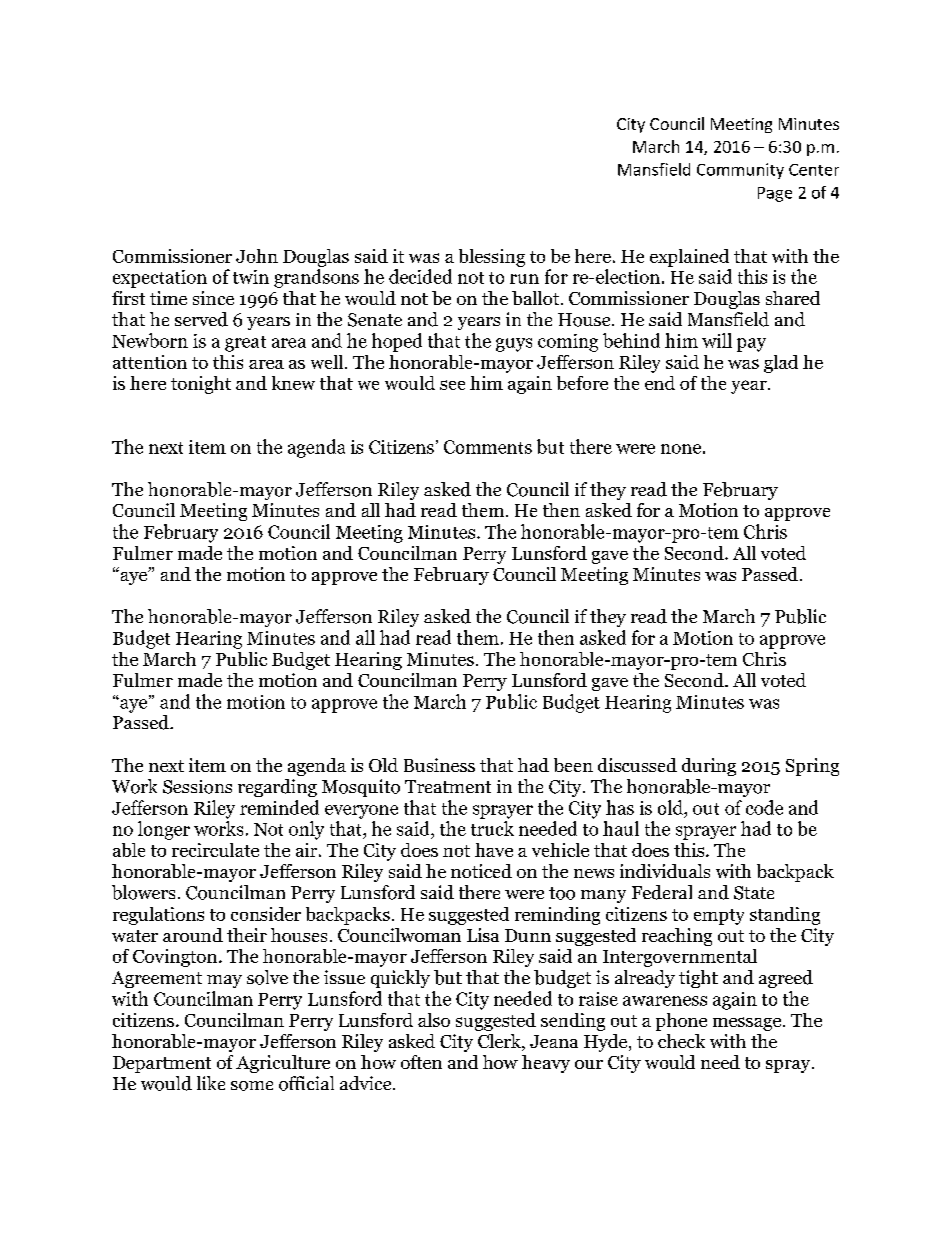 Image resolution: width=952 pixels, height=1233 pixels. What do you see at coordinates (492, 258) in the screenshot?
I see `blessing` at bounding box center [492, 258].
